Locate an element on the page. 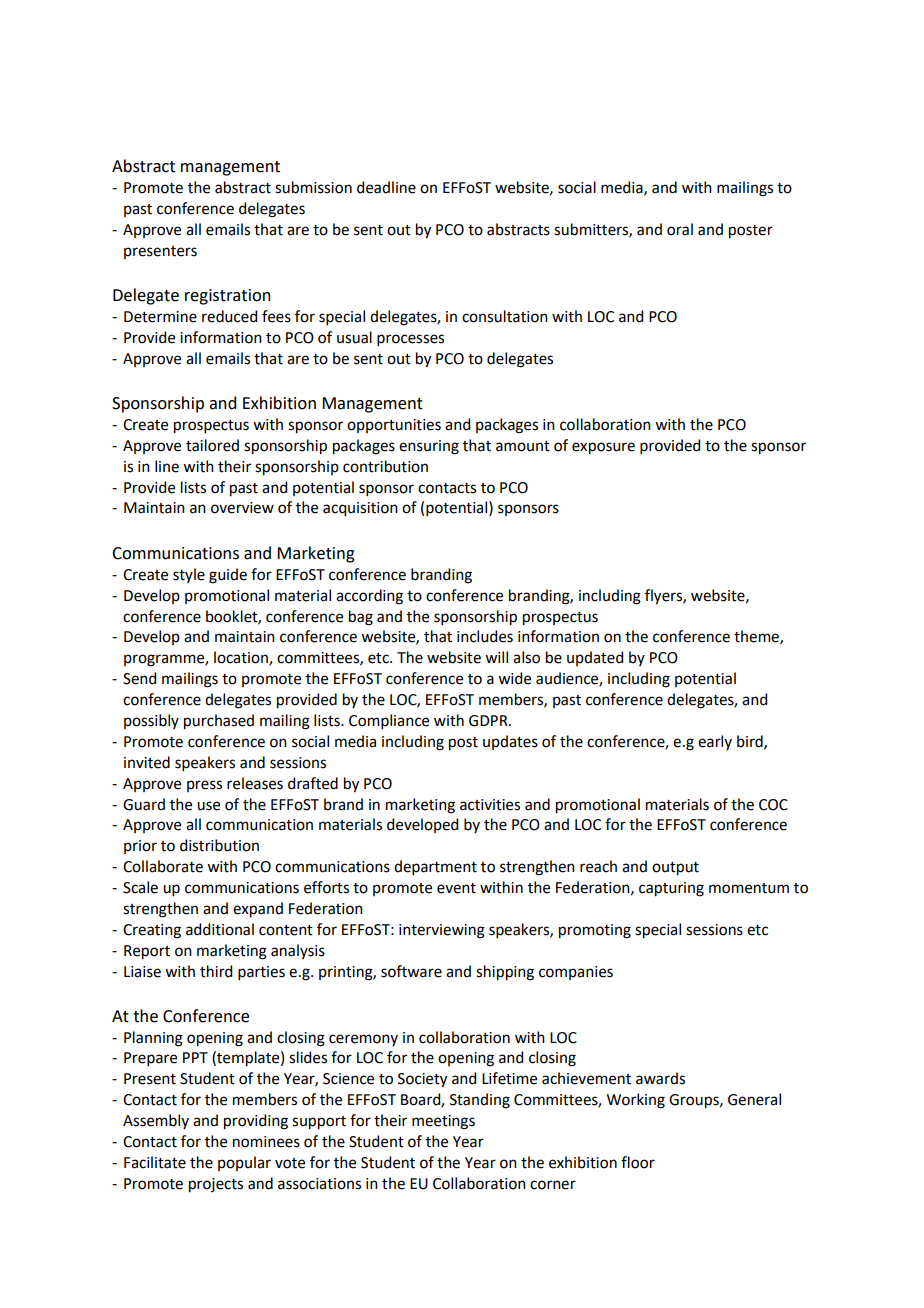 This image has width=924, height=1308. location is located at coordinates (242, 658).
